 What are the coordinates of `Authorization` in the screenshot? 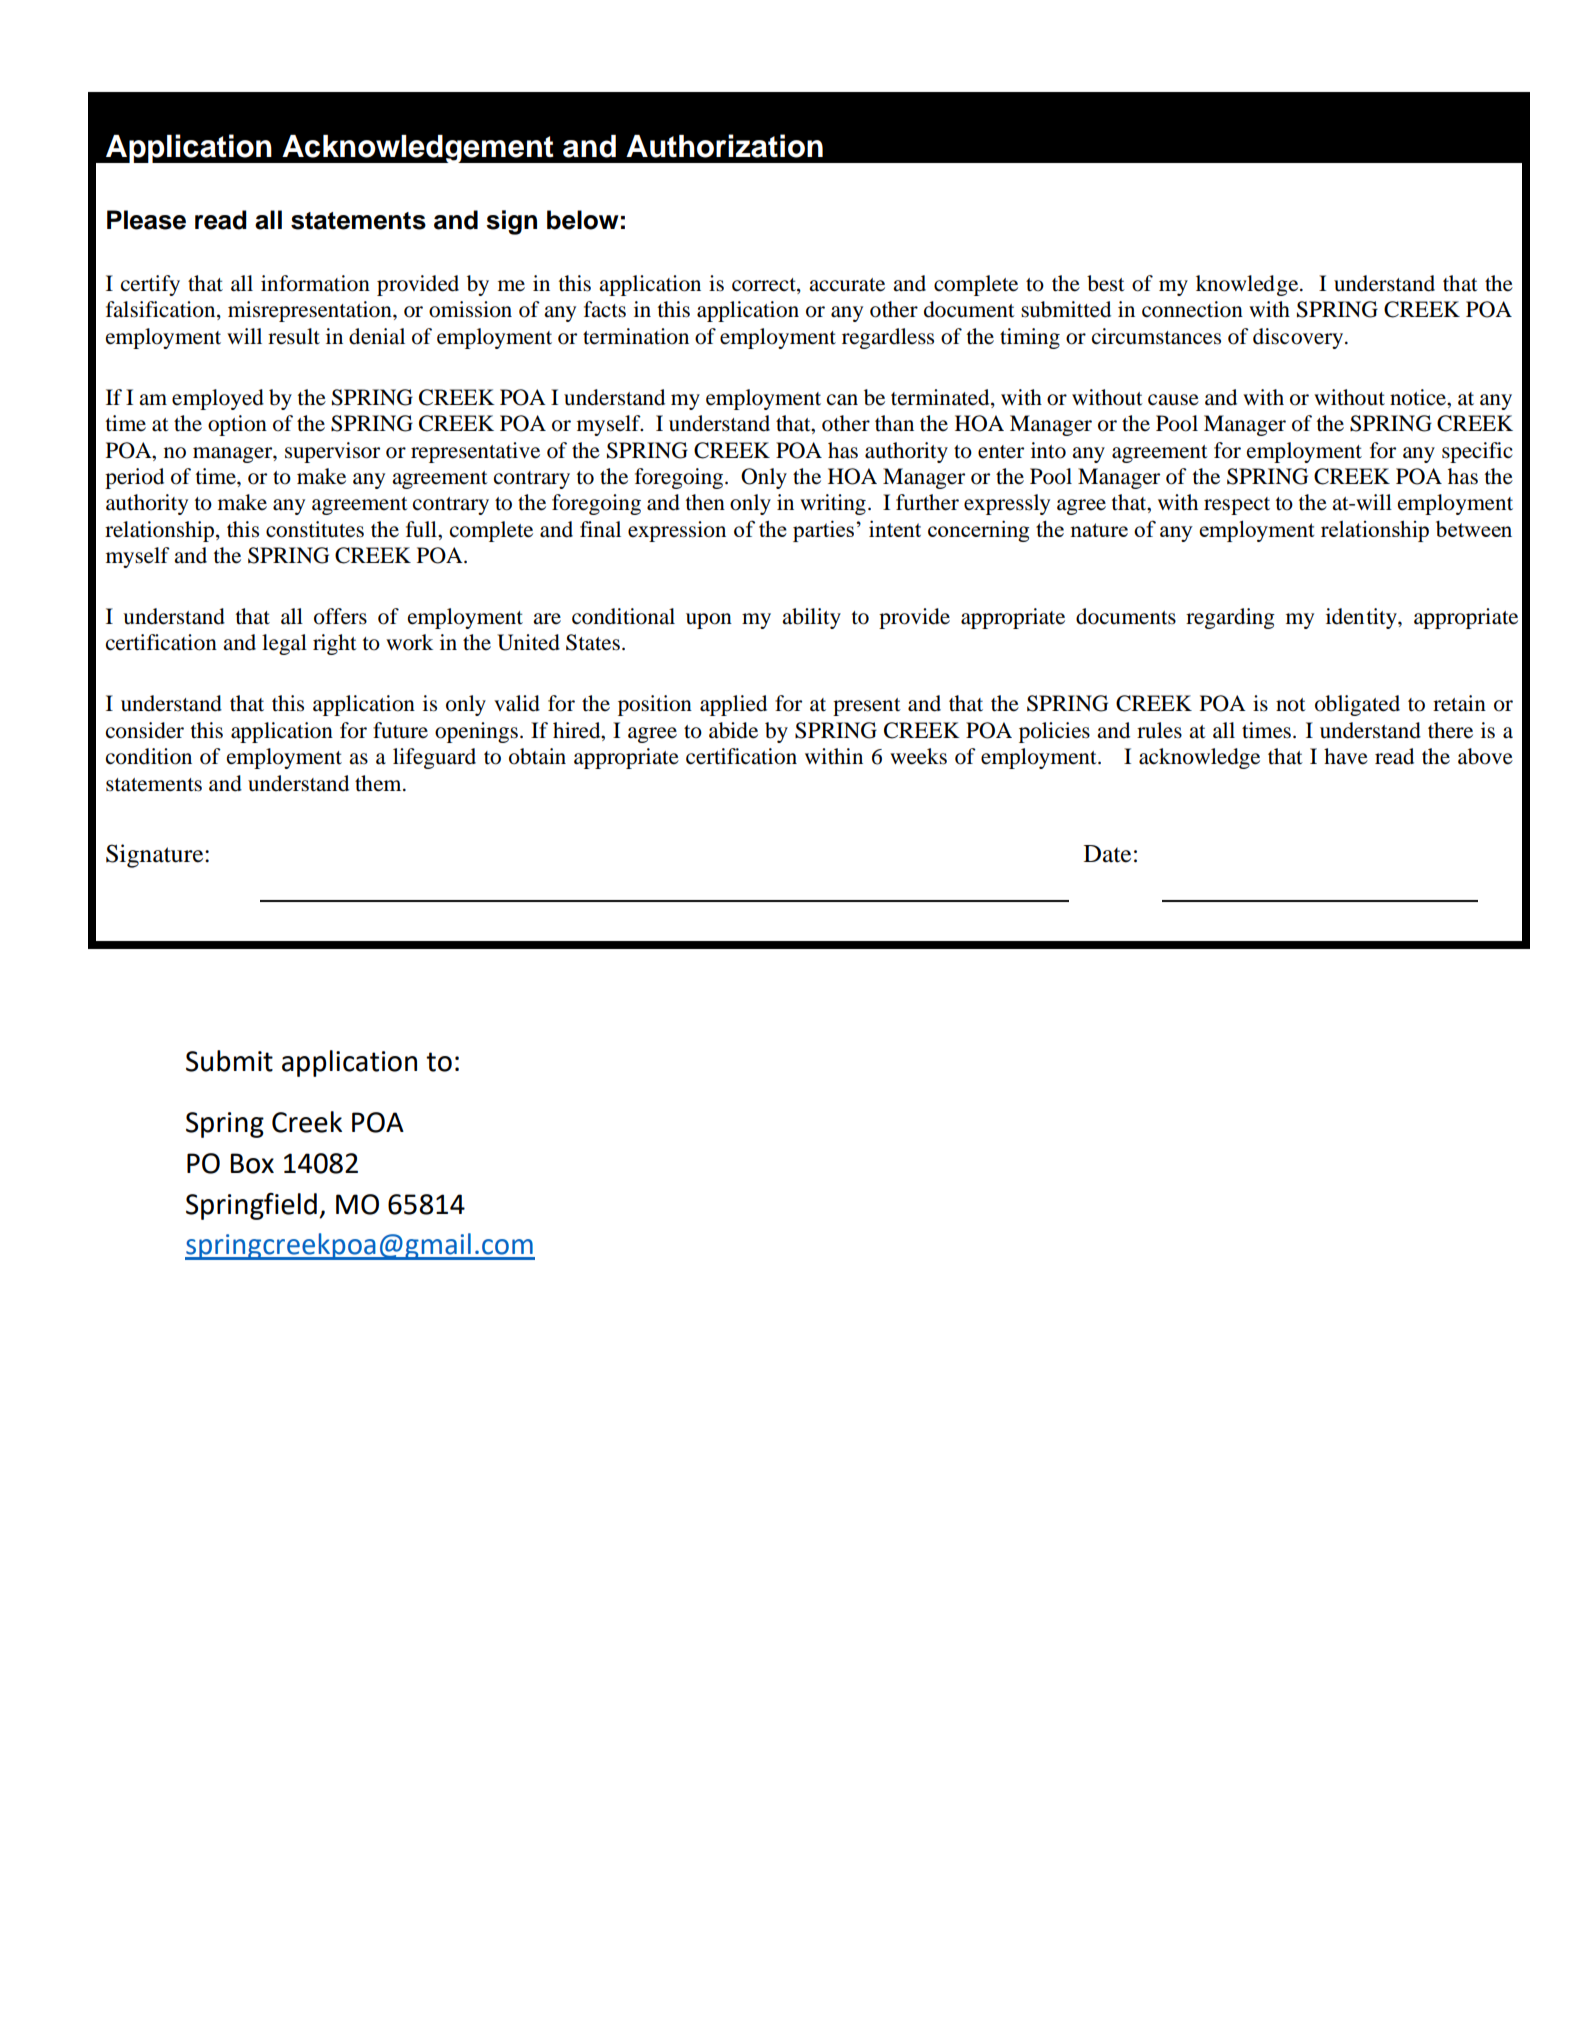 It's located at (724, 146).
